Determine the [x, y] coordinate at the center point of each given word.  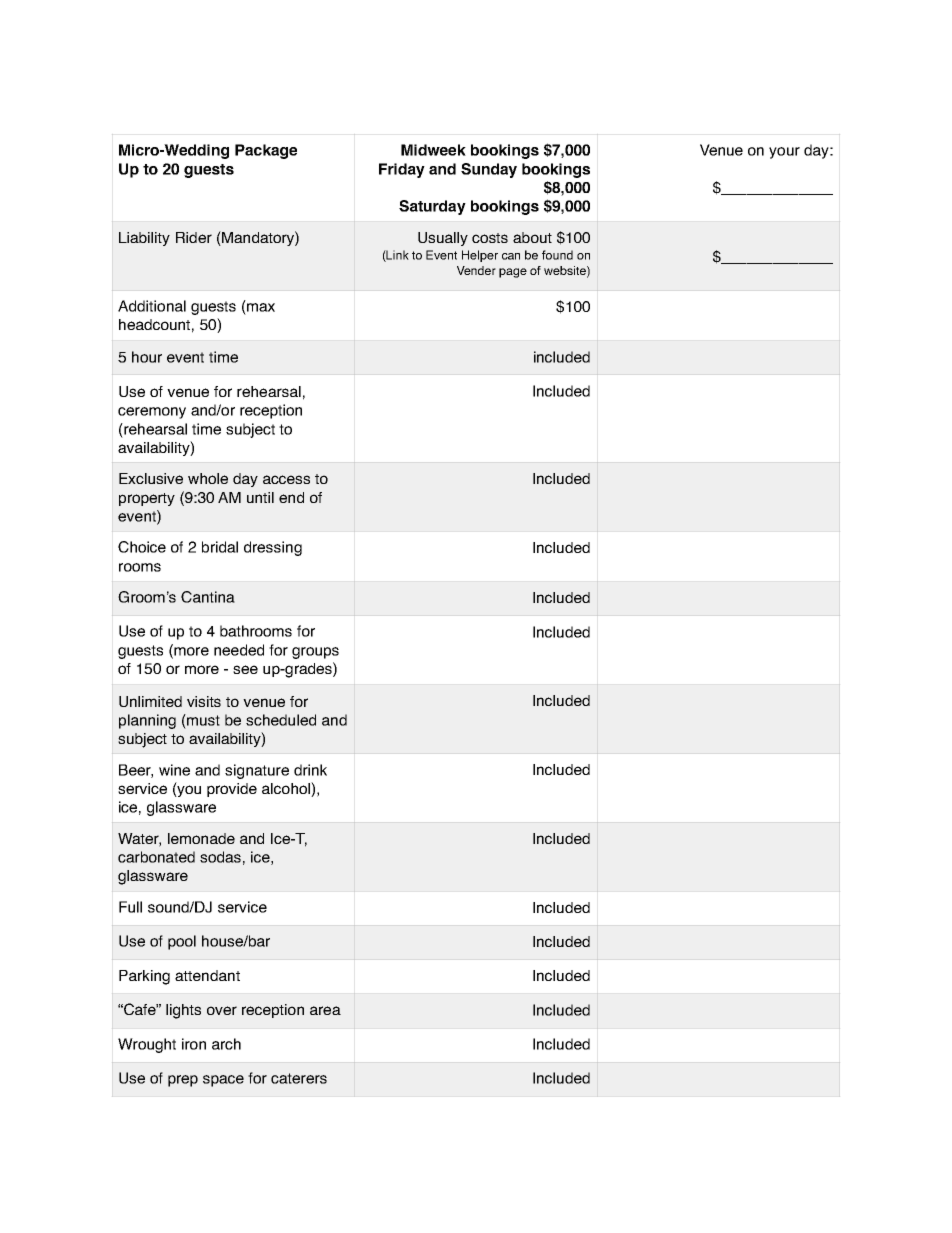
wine [174, 770]
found [557, 255]
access [286, 479]
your [784, 153]
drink [310, 770]
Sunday [489, 170]
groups [315, 653]
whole [208, 478]
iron [194, 1044]
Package [266, 151]
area [325, 1010]
